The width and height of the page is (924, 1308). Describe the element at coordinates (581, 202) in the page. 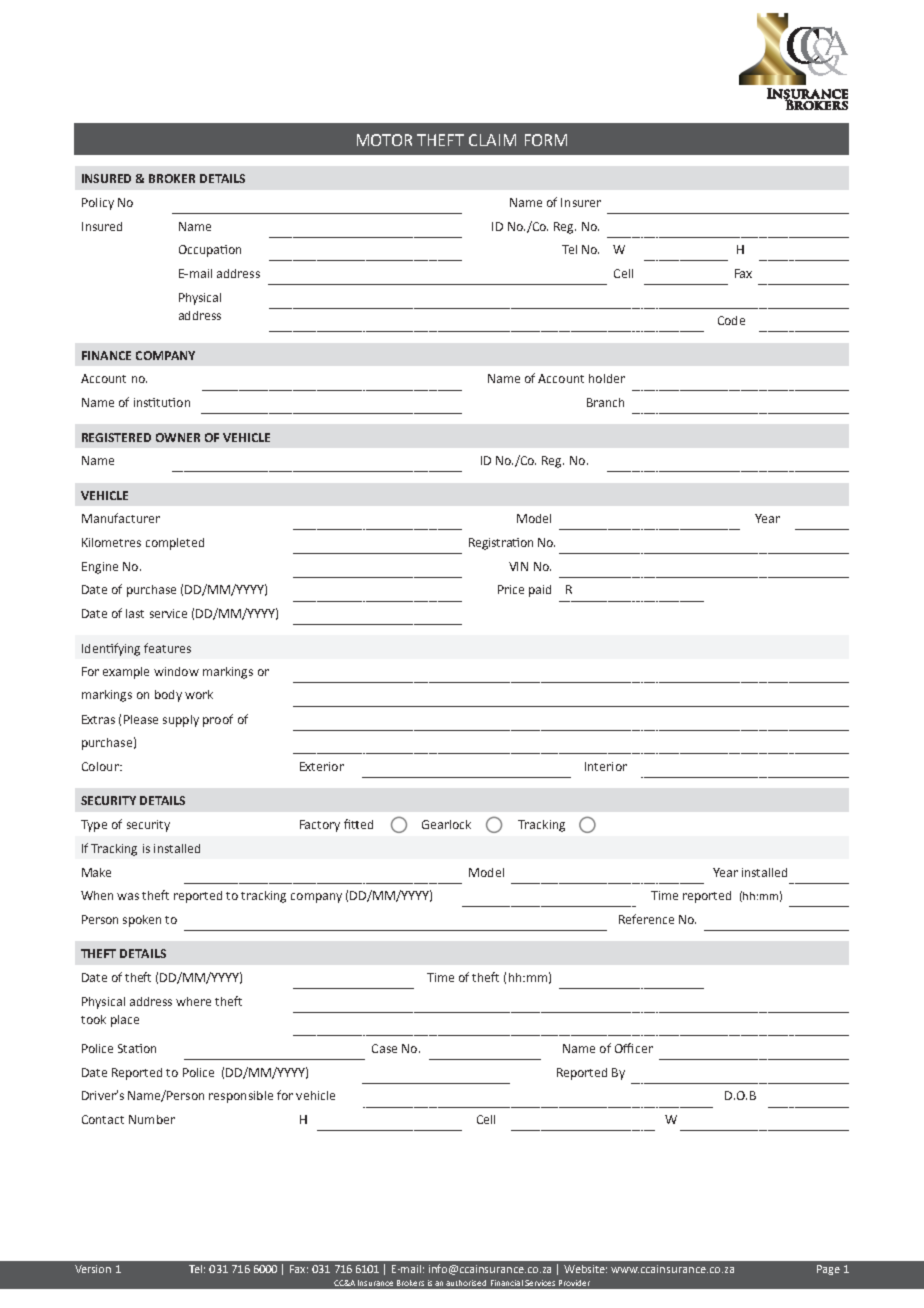

I see `Insurer` at that location.
